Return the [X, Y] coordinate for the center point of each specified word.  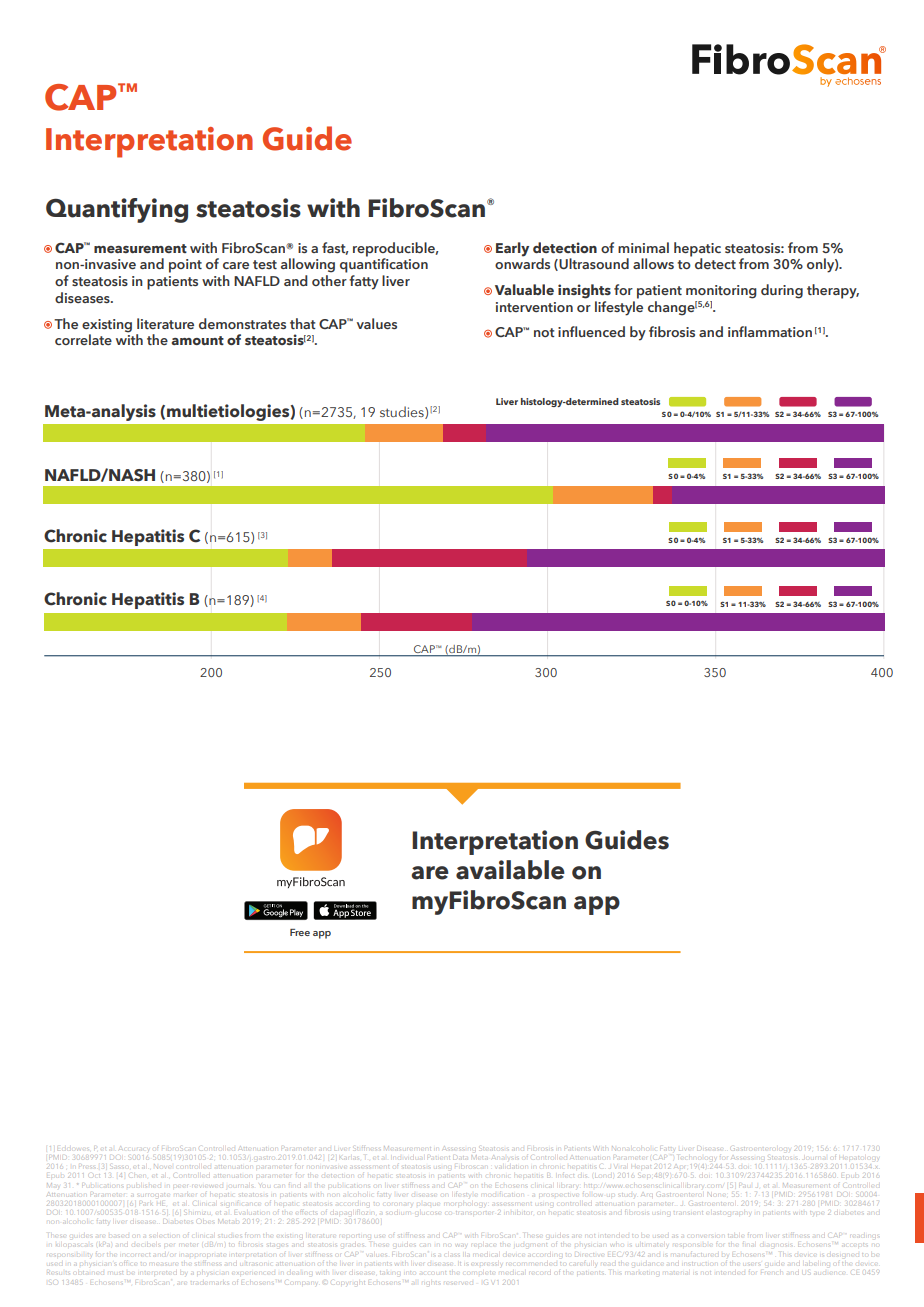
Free [300, 932]
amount [198, 340]
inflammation [770, 331]
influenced [591, 331]
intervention [534, 307]
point [185, 266]
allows [653, 263]
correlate [83, 339]
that [303, 323]
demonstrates [242, 323]
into [410, 1271]
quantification [384, 264]
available [510, 870]
